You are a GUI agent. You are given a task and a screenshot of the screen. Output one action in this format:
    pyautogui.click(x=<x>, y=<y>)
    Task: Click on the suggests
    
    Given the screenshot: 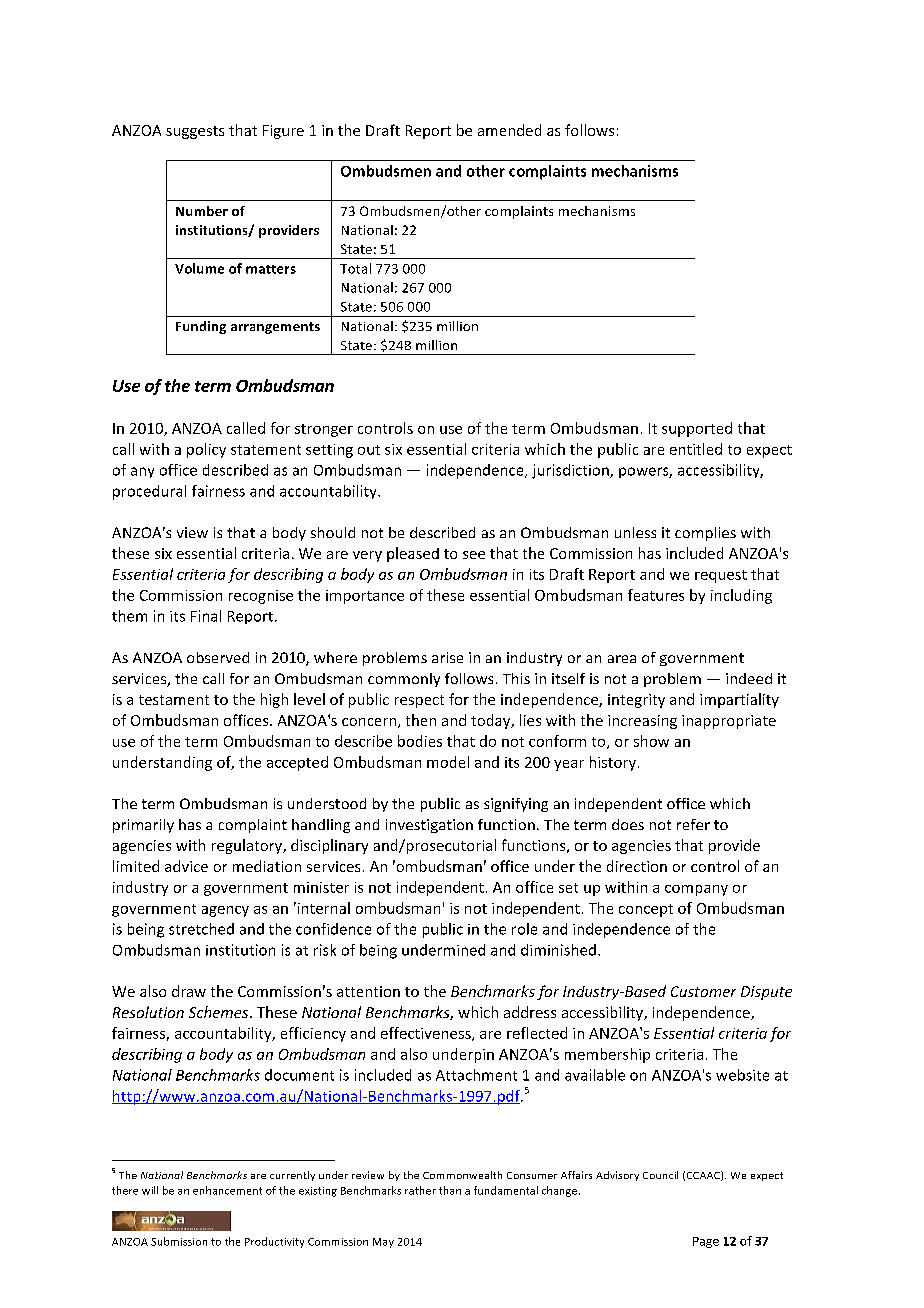 What is the action you would take?
    pyautogui.click(x=195, y=132)
